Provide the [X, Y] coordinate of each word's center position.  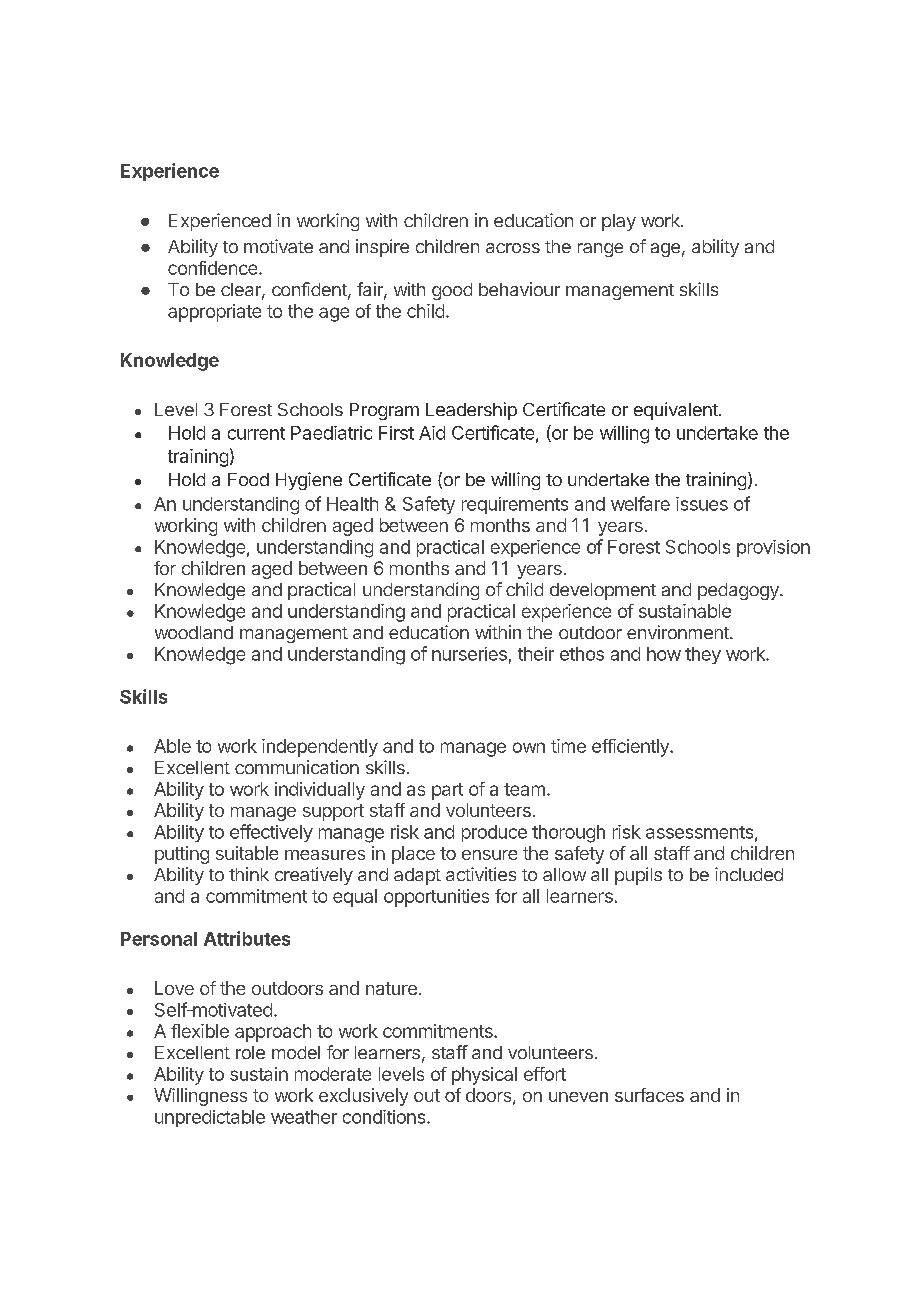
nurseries [469, 654]
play [619, 222]
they [703, 655]
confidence [212, 268]
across [513, 248]
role [250, 1052]
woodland [194, 632]
